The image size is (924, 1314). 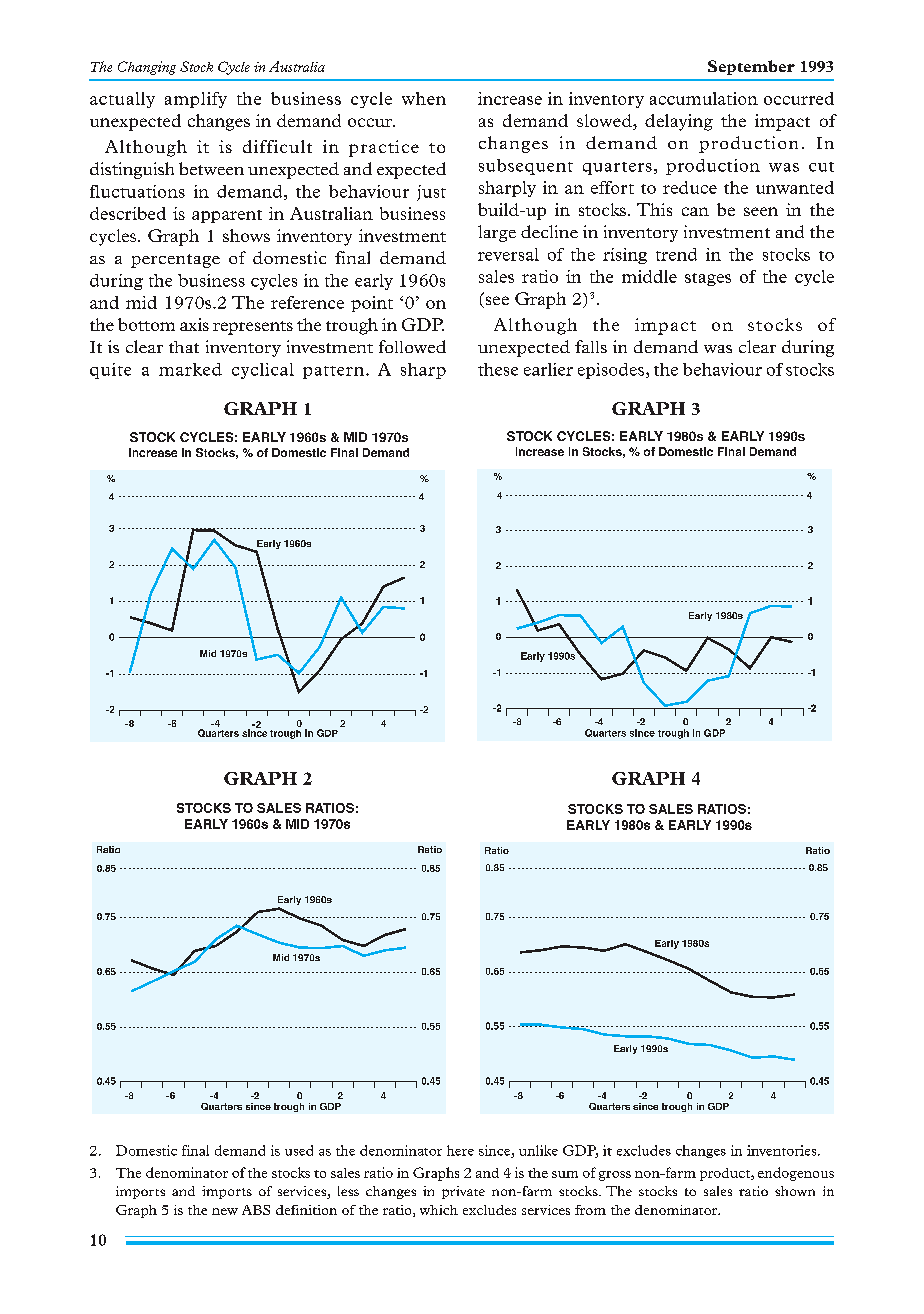 What do you see at coordinates (463, 1192) in the screenshot?
I see `private` at bounding box center [463, 1192].
